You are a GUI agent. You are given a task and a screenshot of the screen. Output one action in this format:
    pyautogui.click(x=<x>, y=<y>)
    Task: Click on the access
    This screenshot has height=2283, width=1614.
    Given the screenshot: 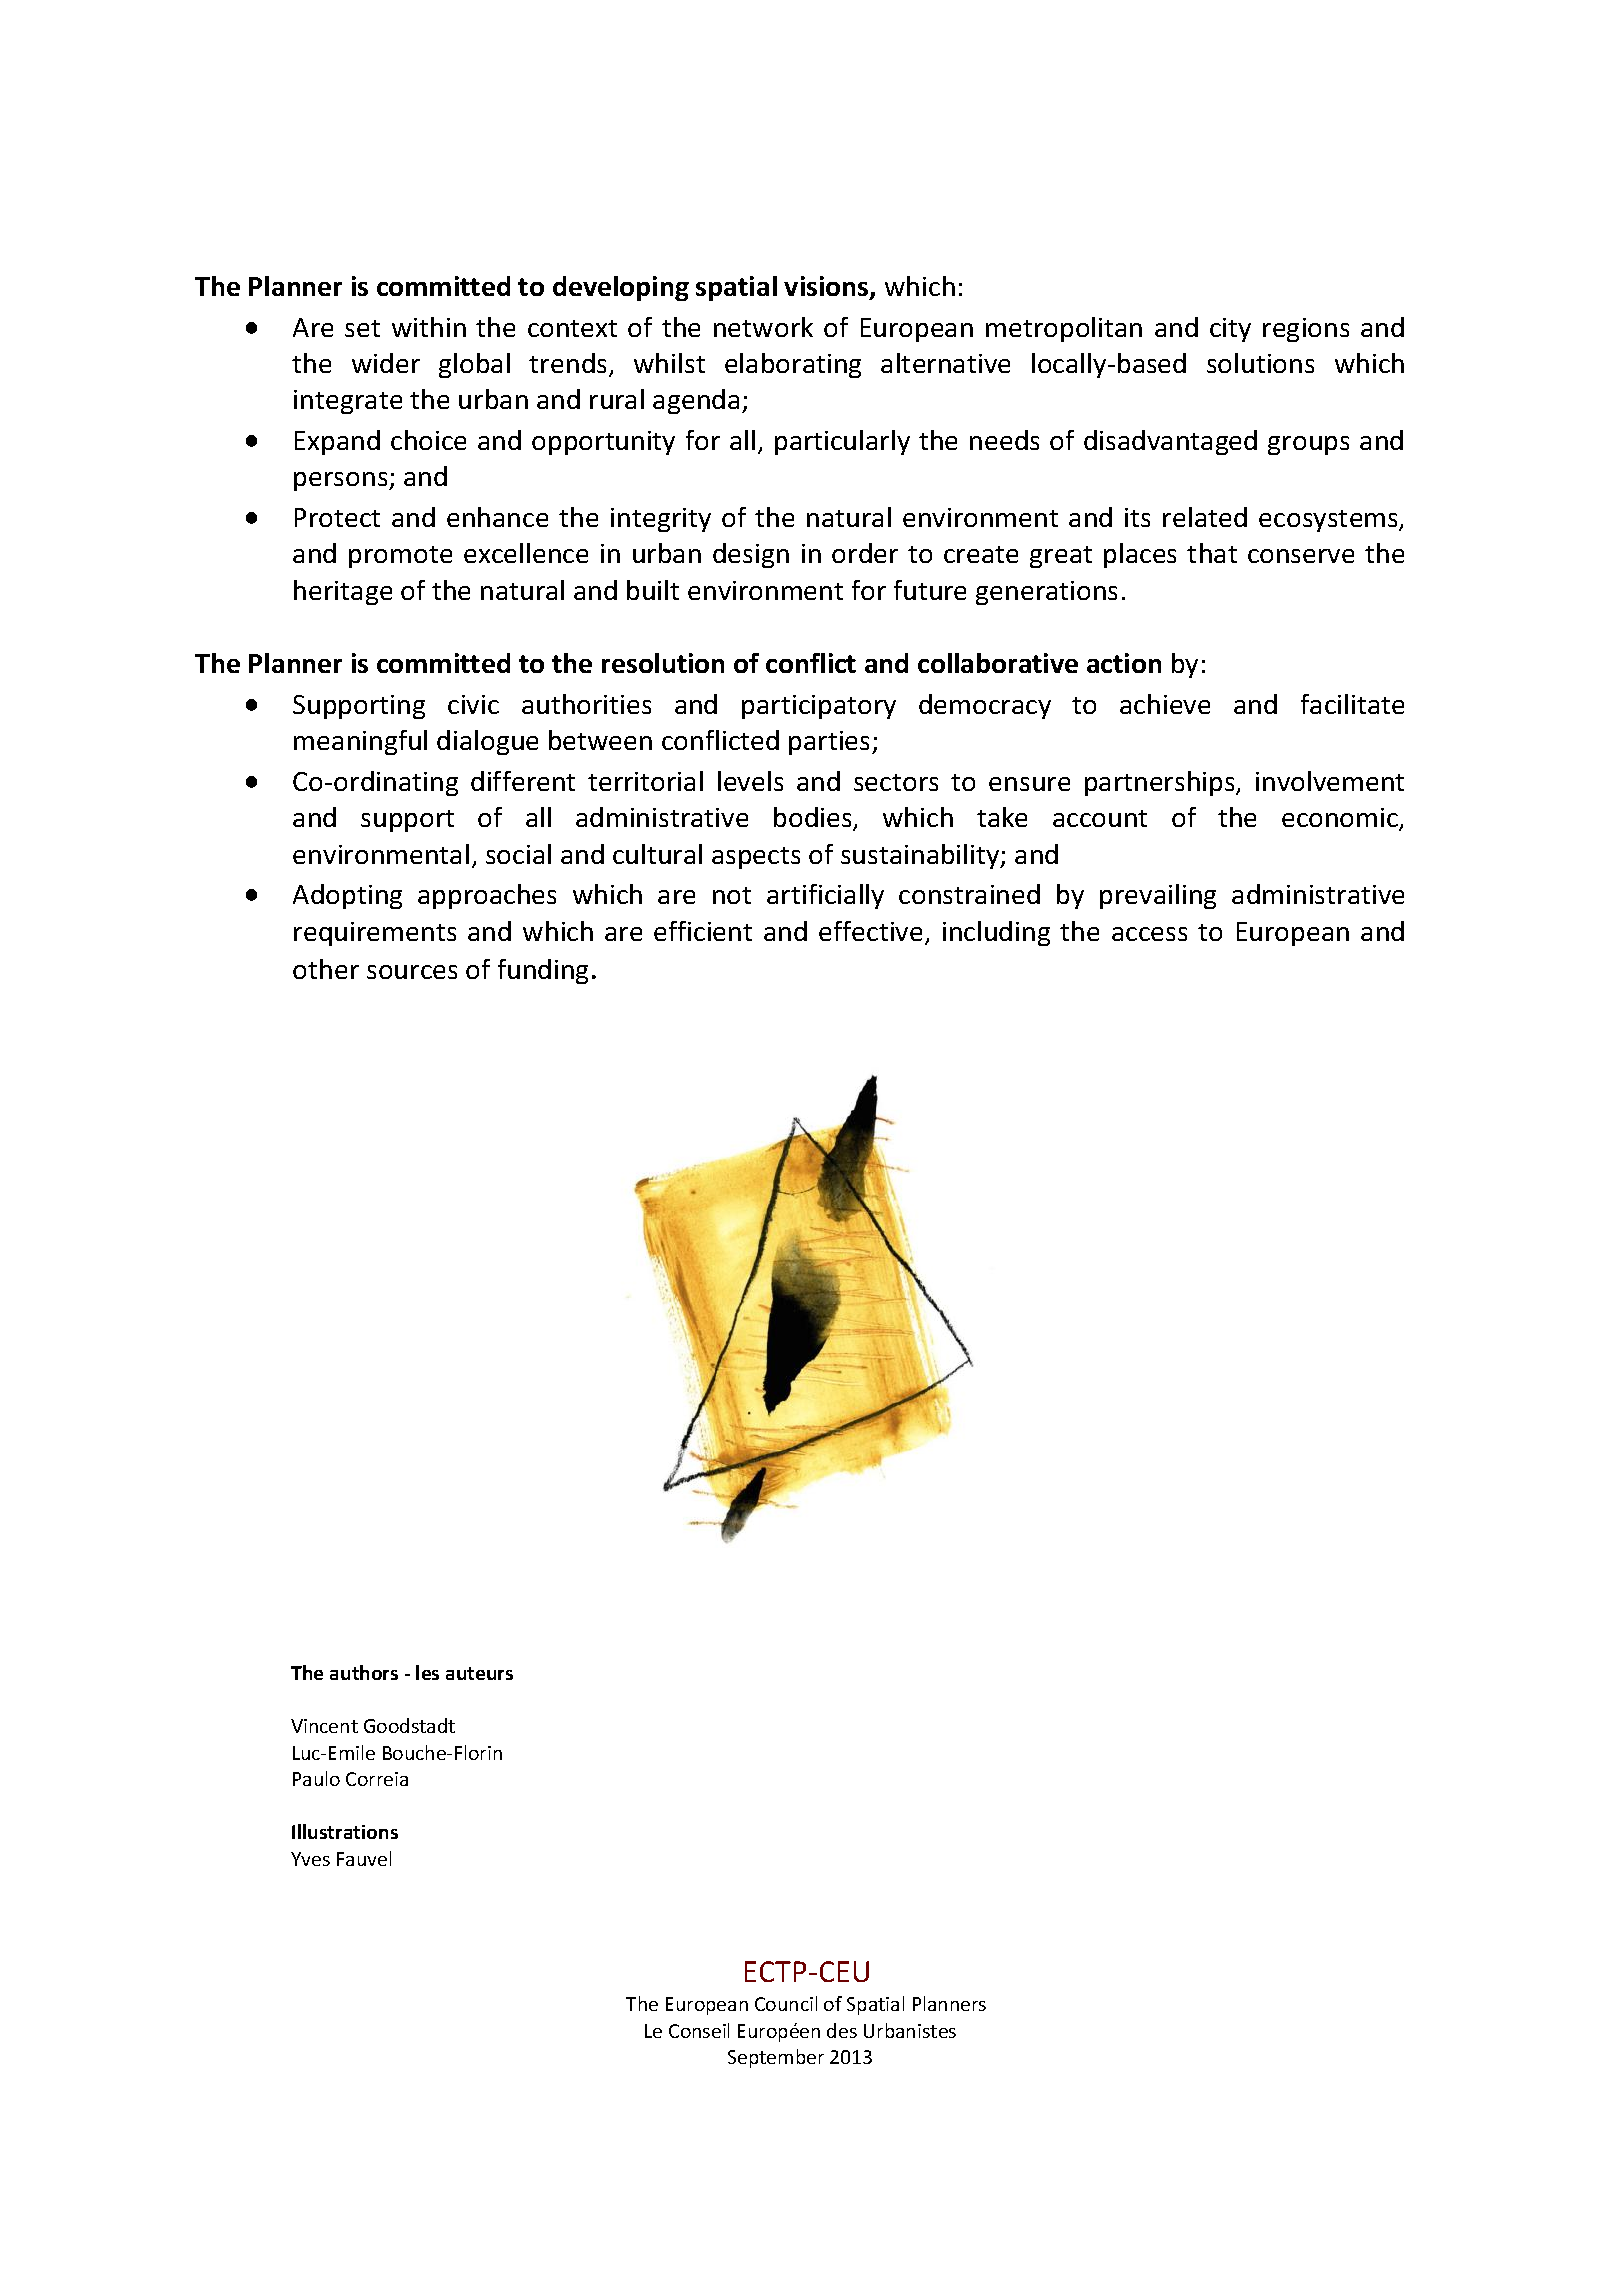 What is the action you would take?
    pyautogui.click(x=1149, y=934)
